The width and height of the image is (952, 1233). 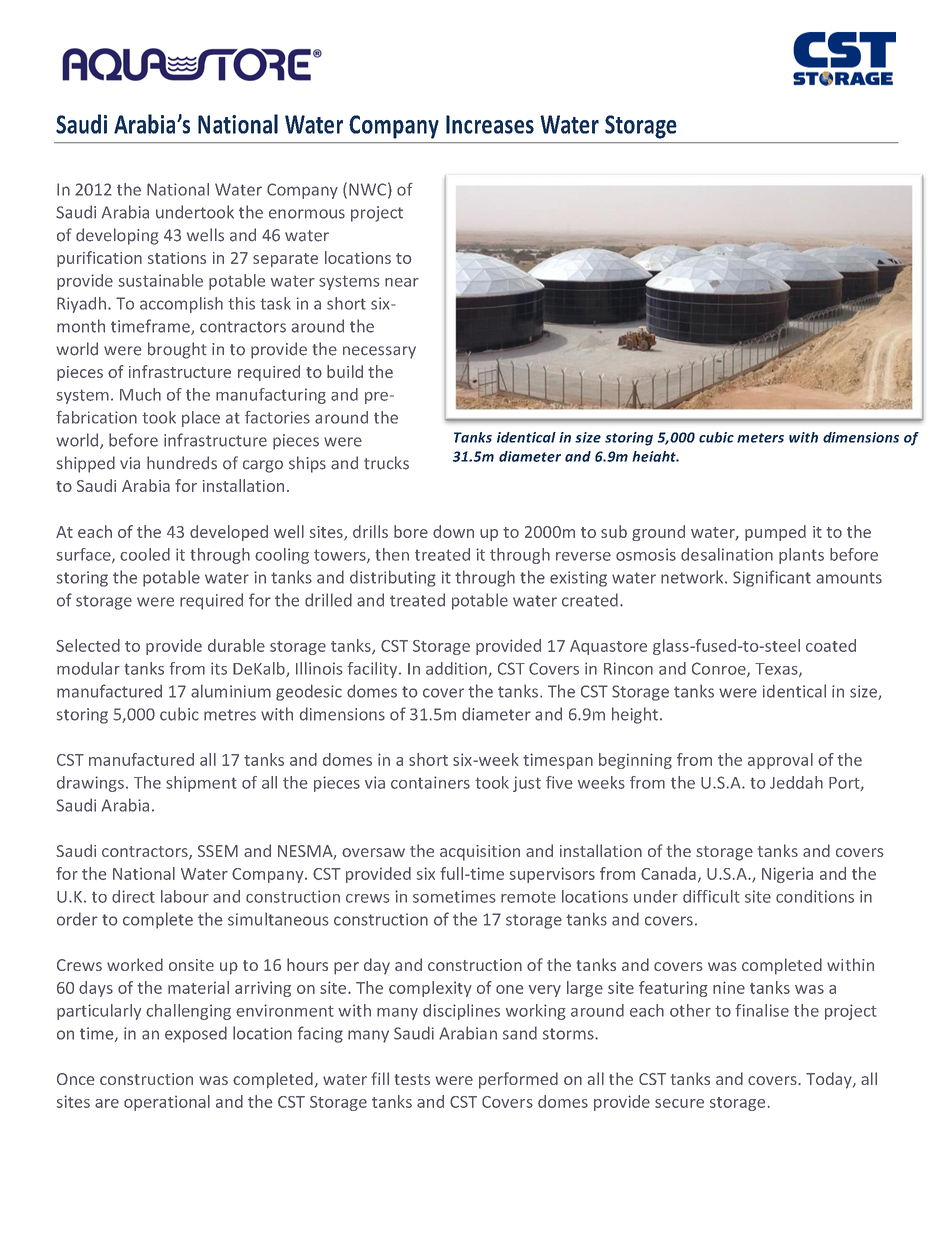 What do you see at coordinates (830, 1080) in the image?
I see `Today` at bounding box center [830, 1080].
